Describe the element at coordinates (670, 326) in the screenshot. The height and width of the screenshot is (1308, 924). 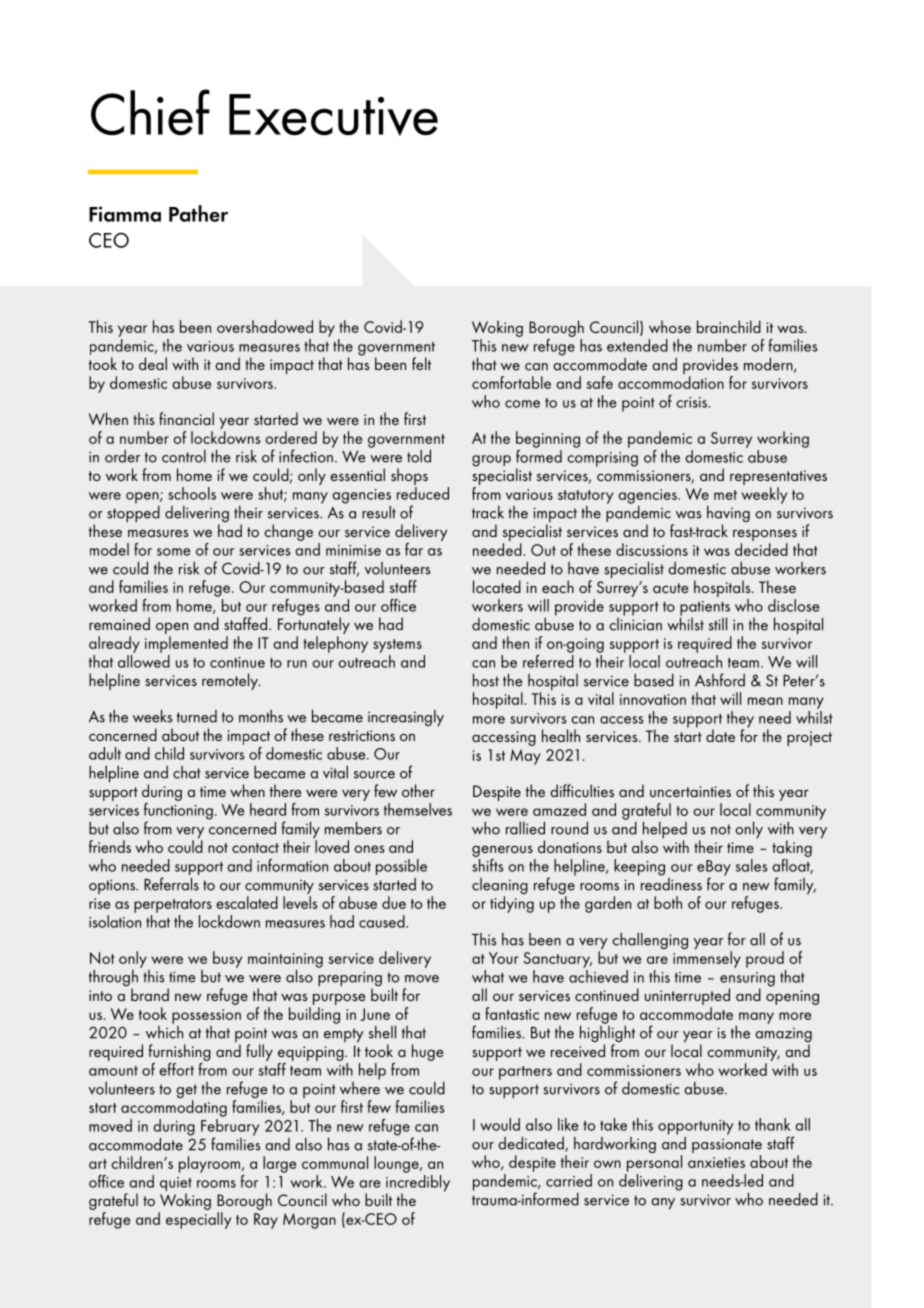
I see `whose` at that location.
